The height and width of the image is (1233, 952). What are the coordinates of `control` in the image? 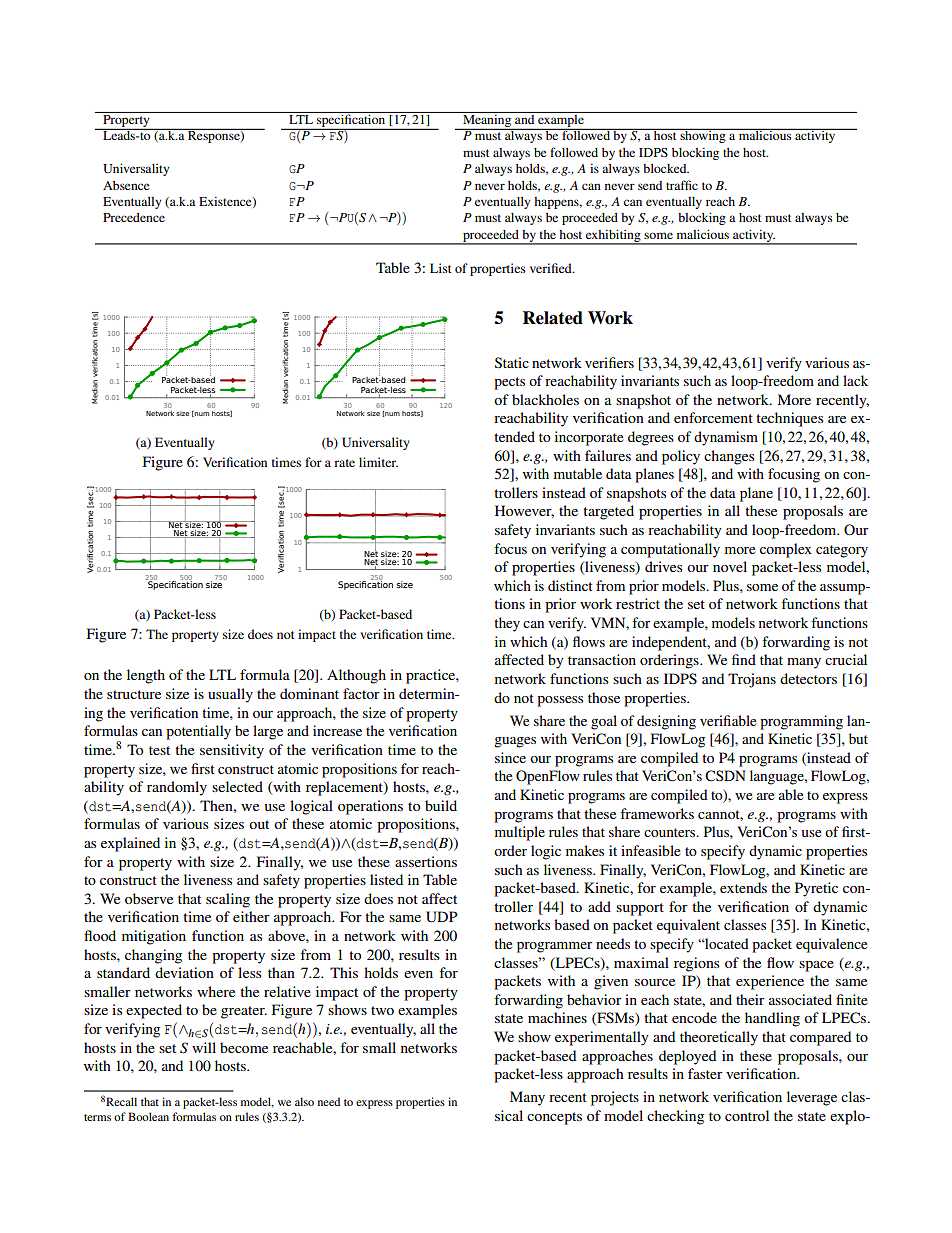 It's located at (747, 1115).
